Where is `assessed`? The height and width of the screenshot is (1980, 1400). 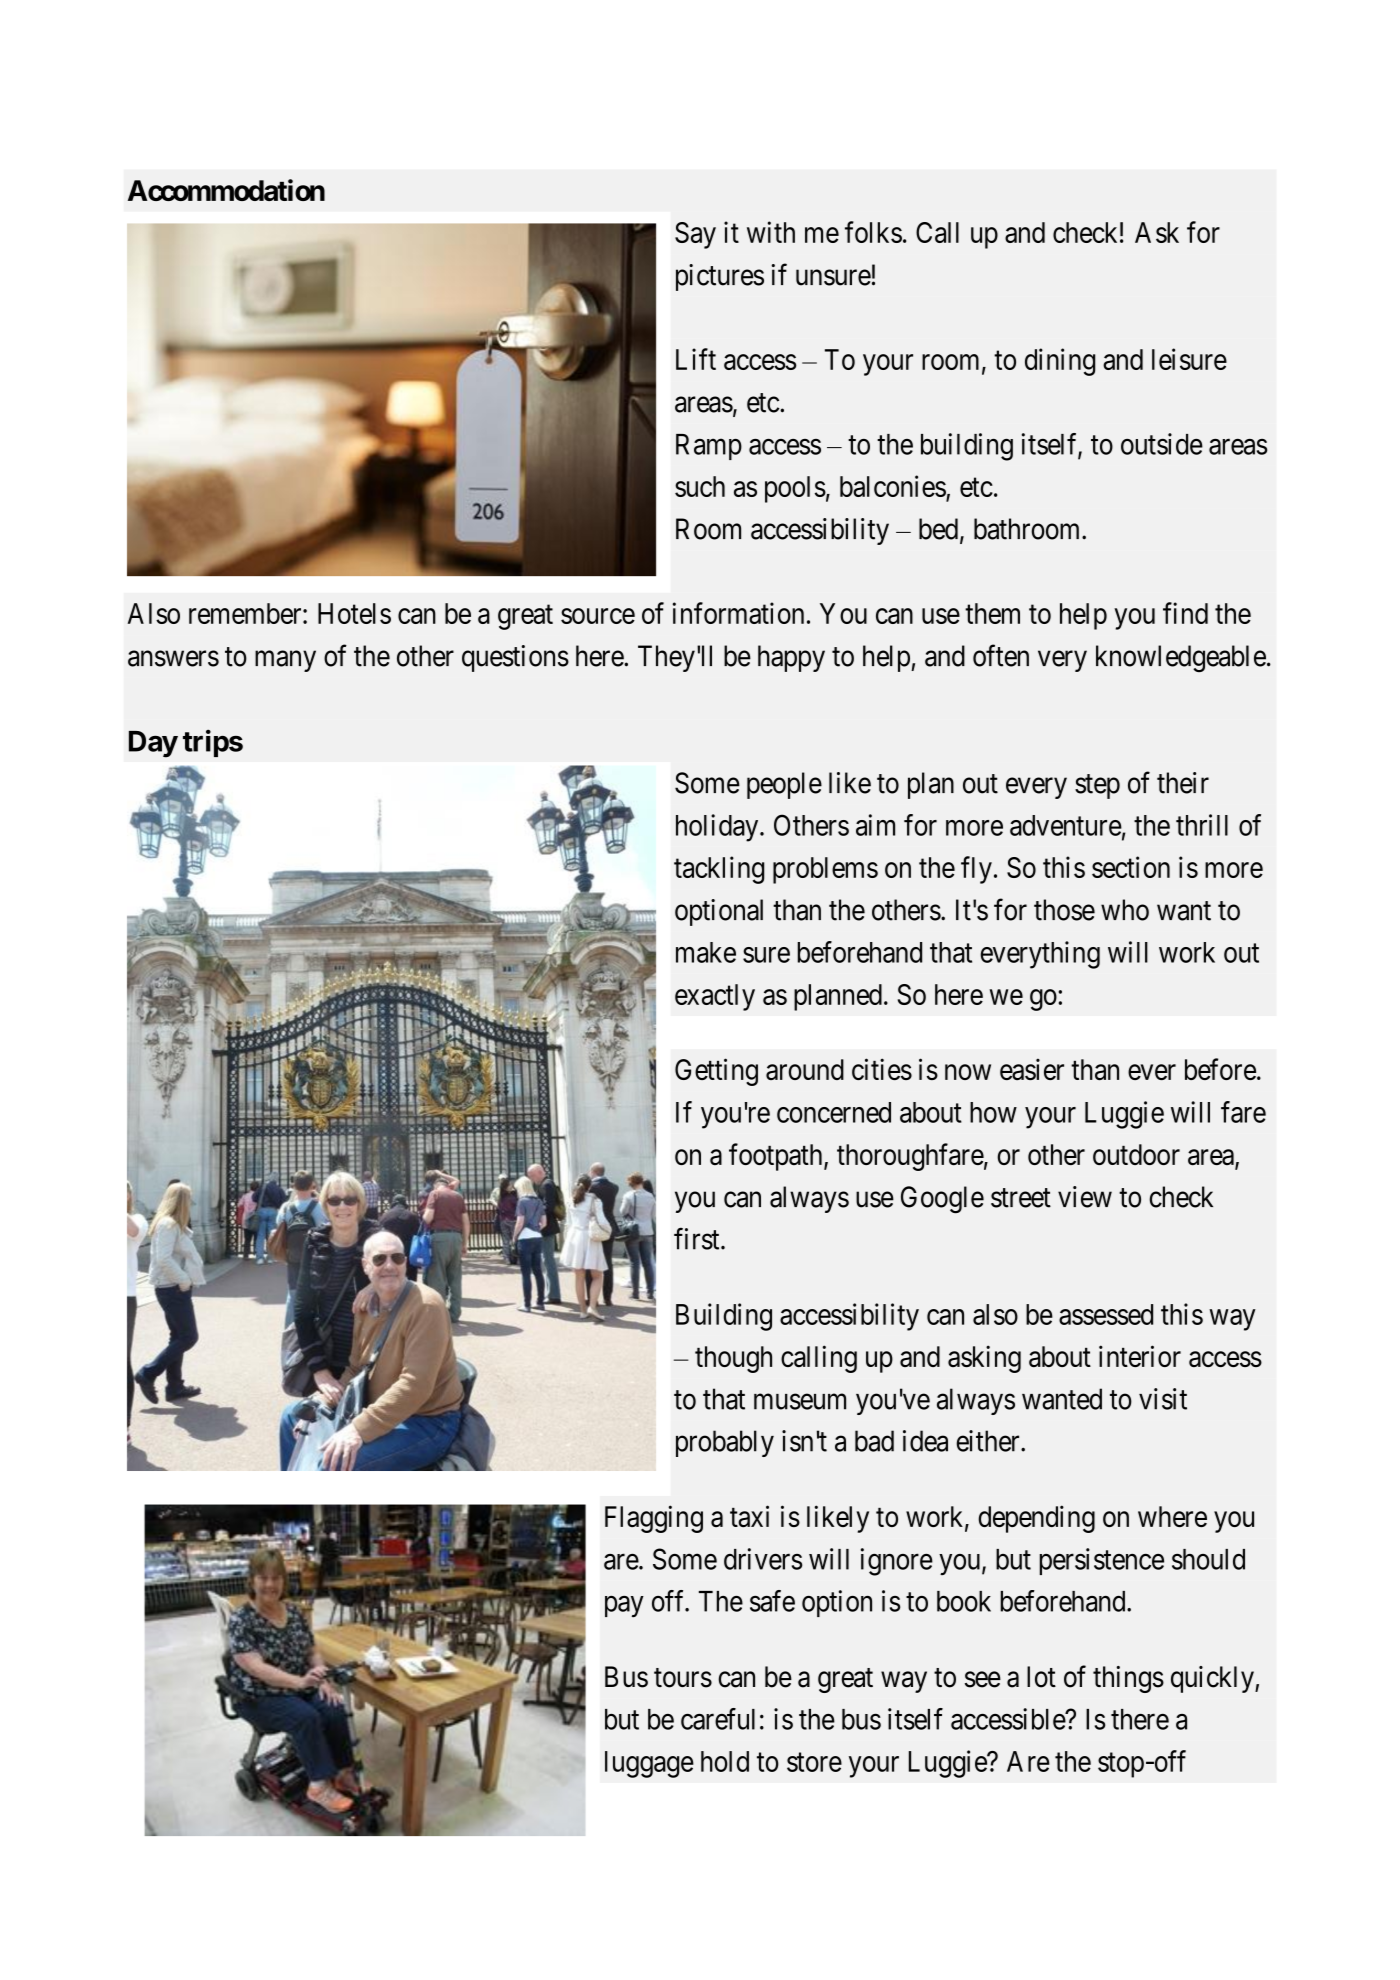
assessed is located at coordinates (1106, 1314).
